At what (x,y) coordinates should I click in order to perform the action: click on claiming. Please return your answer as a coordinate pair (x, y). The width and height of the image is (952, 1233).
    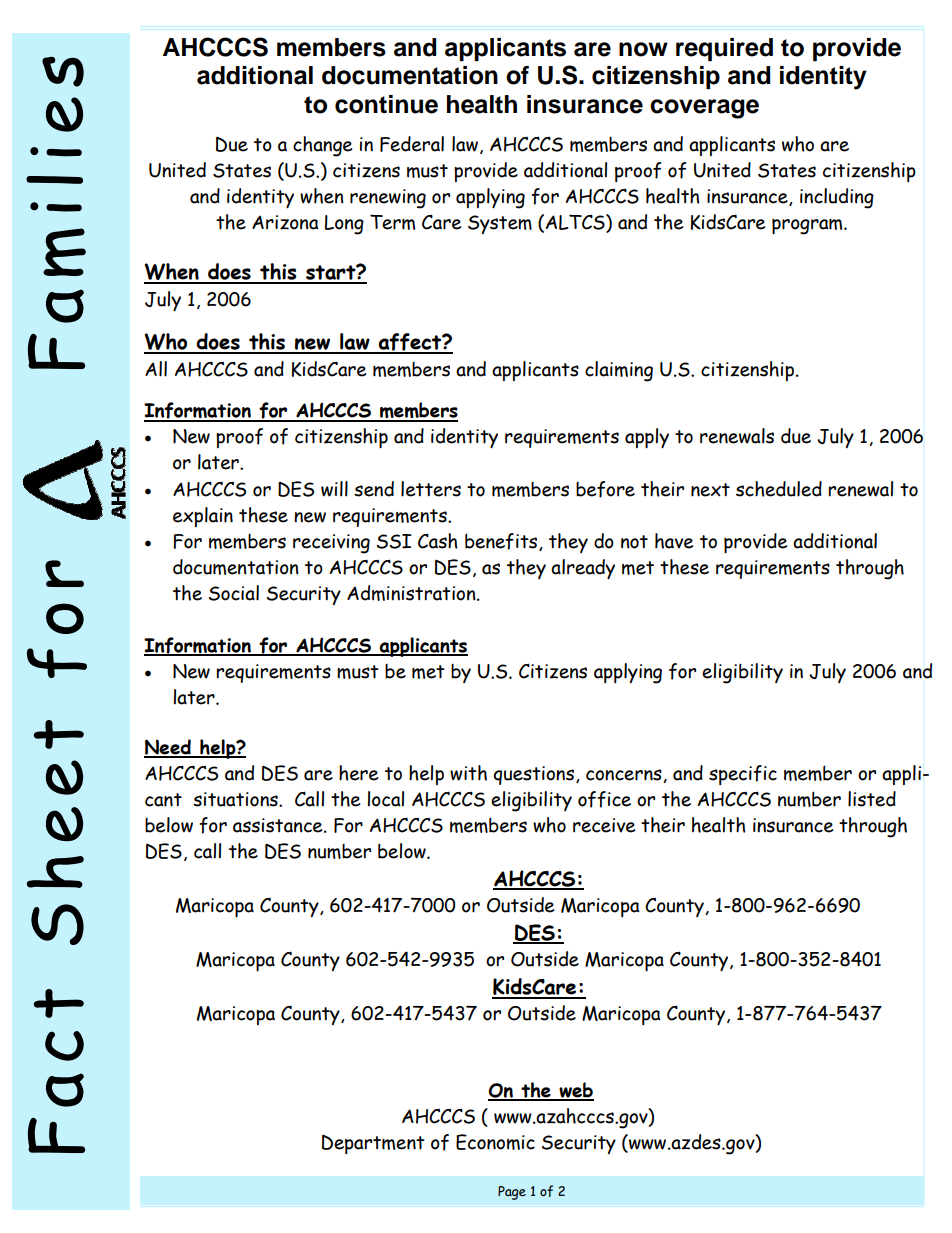
    Looking at the image, I should click on (619, 371).
